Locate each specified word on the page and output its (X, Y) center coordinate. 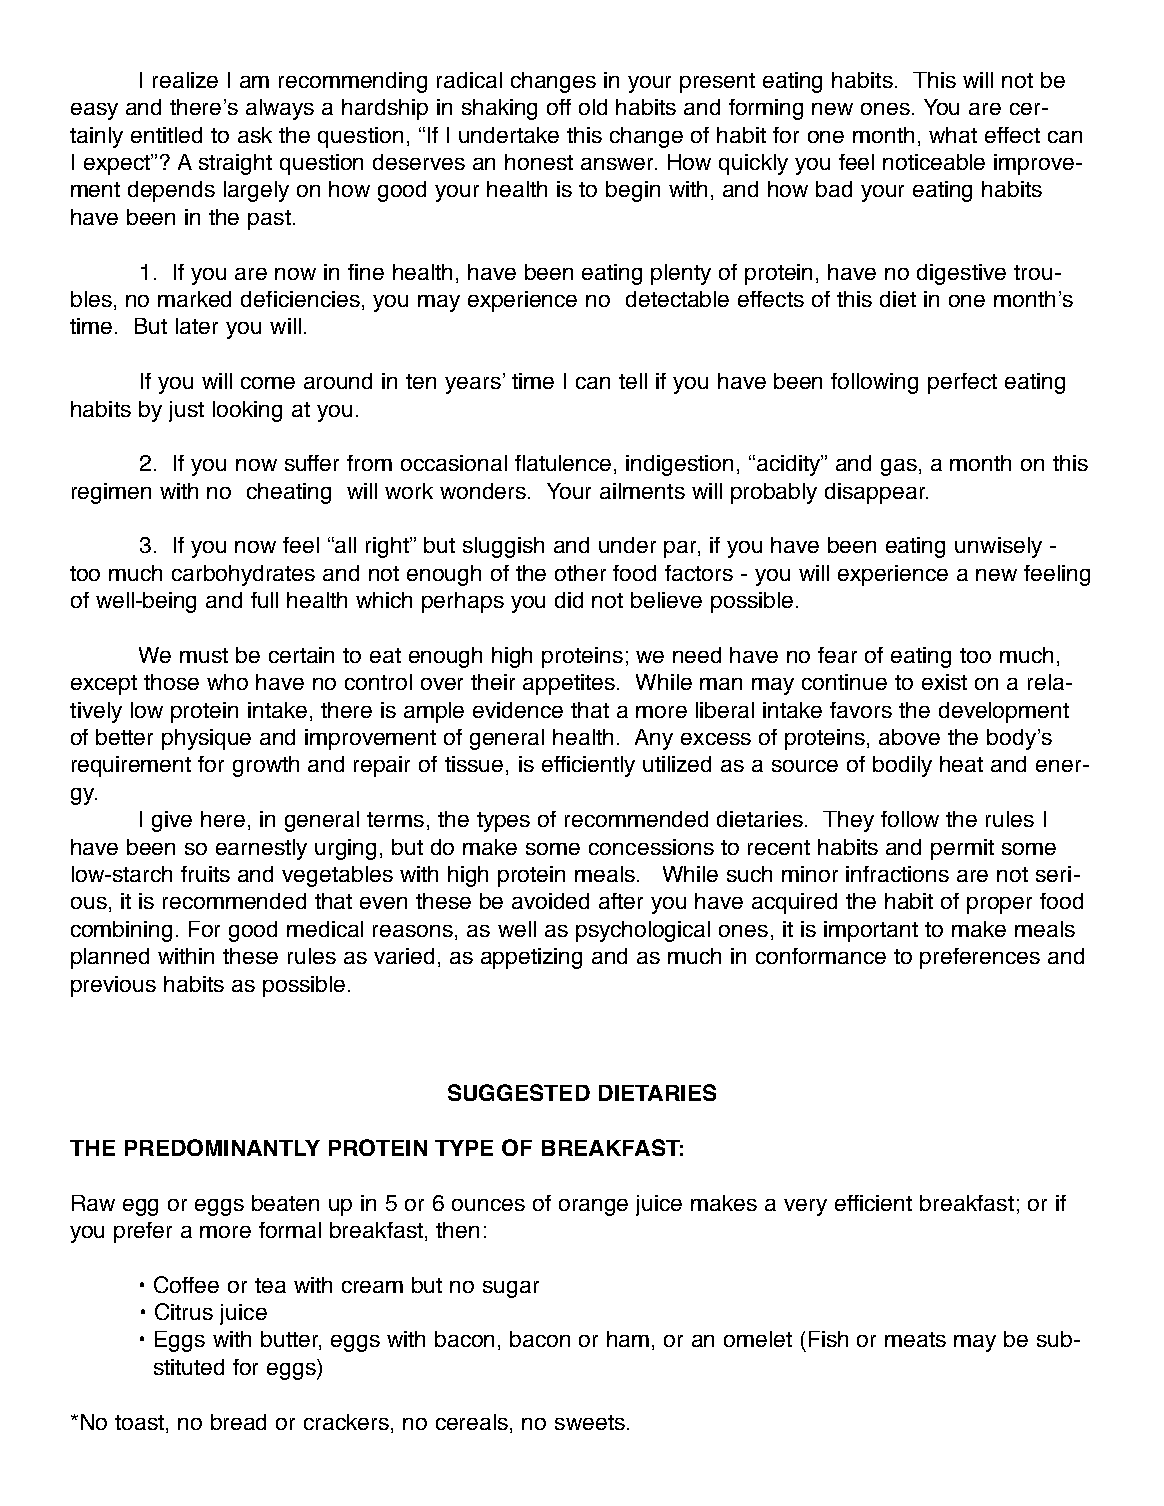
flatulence (563, 463)
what (953, 135)
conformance (821, 956)
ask (255, 135)
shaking (499, 109)
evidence (518, 710)
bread (238, 1422)
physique (206, 739)
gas (899, 467)
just (186, 411)
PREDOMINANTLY (222, 1147)
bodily (902, 766)
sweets (590, 1422)
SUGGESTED (519, 1092)
